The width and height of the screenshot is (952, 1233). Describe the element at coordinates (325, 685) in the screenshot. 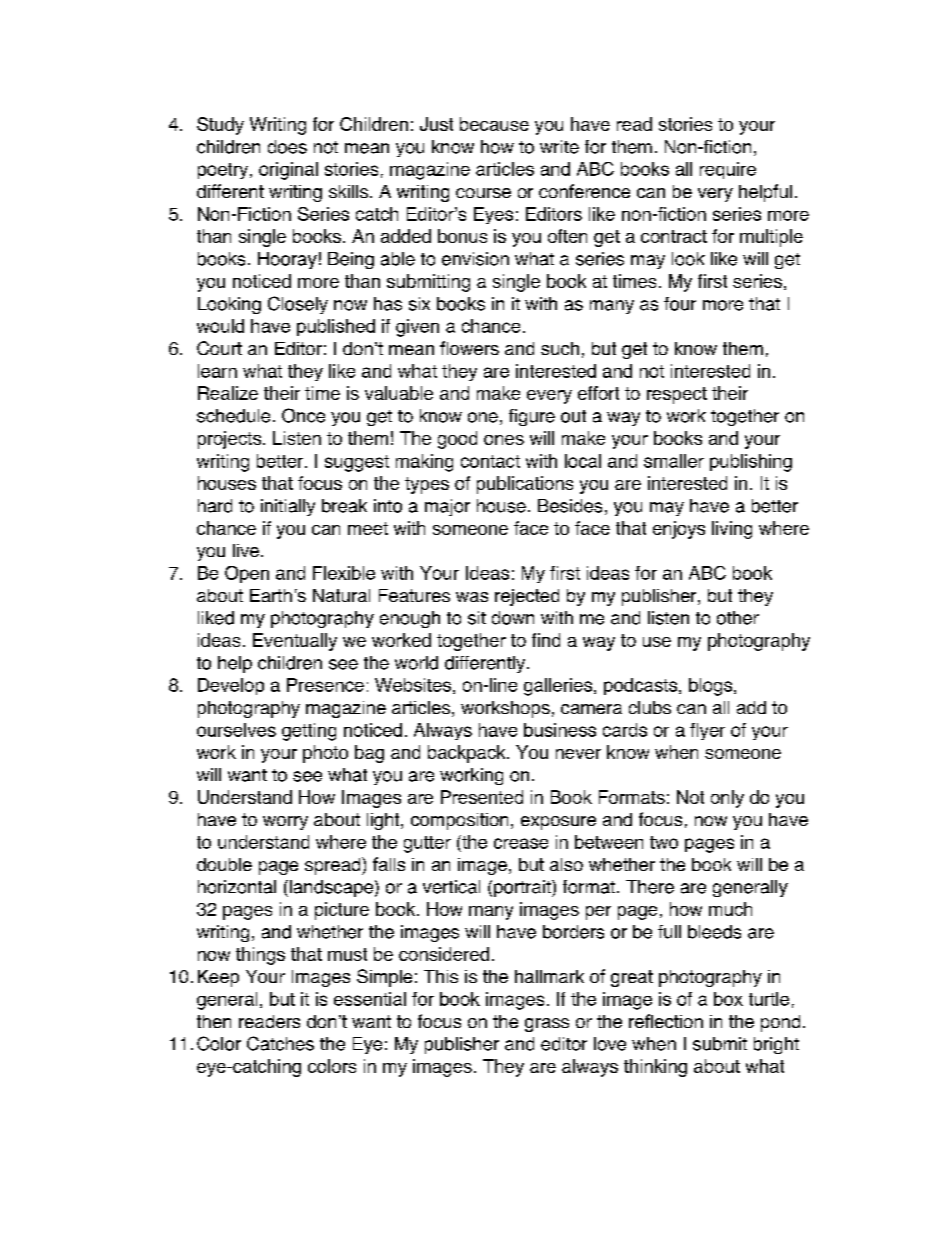

I see `Presence` at that location.
